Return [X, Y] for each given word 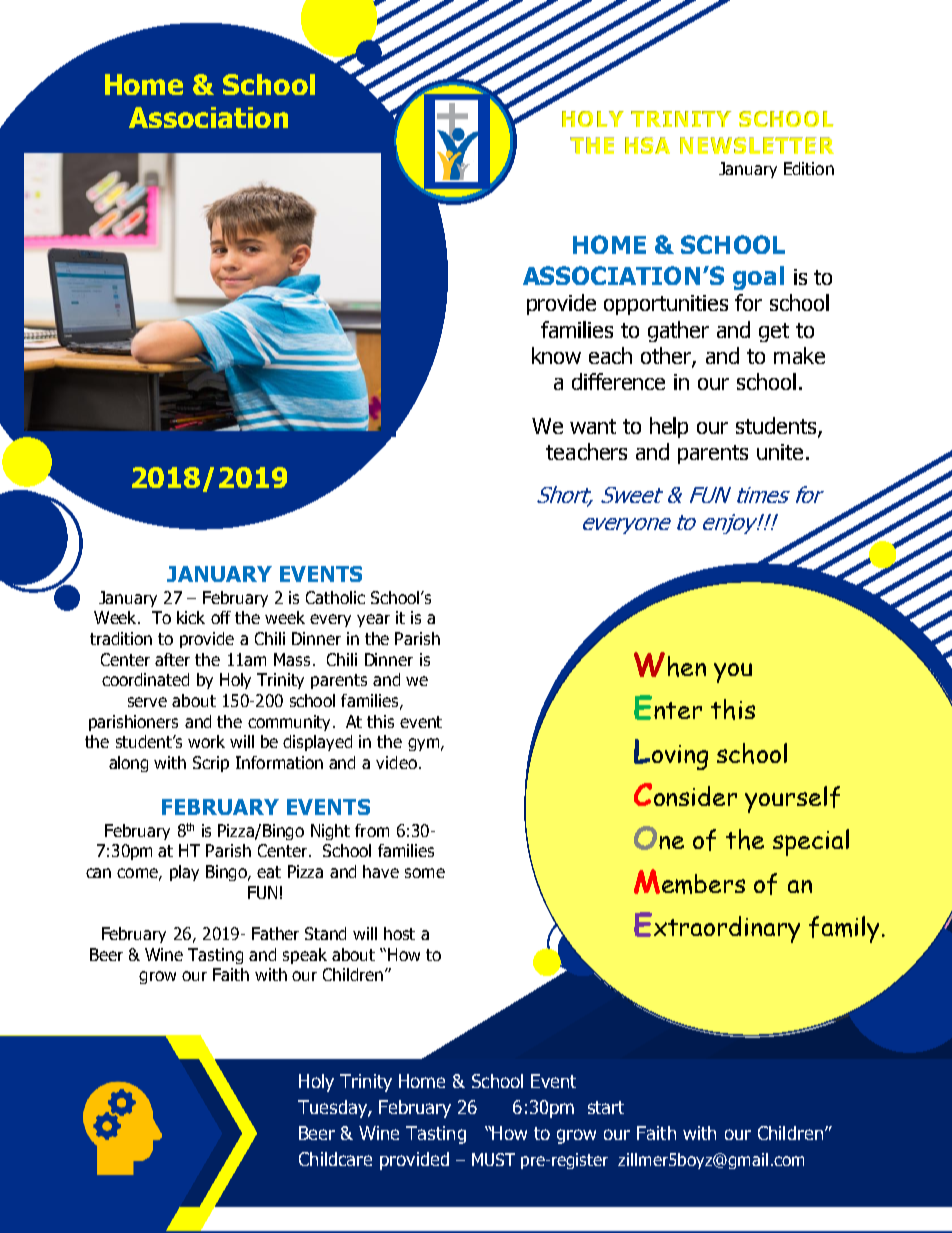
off [221, 617]
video [396, 762]
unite [780, 452]
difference [618, 381]
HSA [647, 145]
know [556, 355]
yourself [792, 799]
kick [191, 617]
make [799, 355]
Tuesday [333, 1109]
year [373, 620]
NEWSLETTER [757, 145]
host [399, 933]
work [206, 741]
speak [305, 956]
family [844, 929]
